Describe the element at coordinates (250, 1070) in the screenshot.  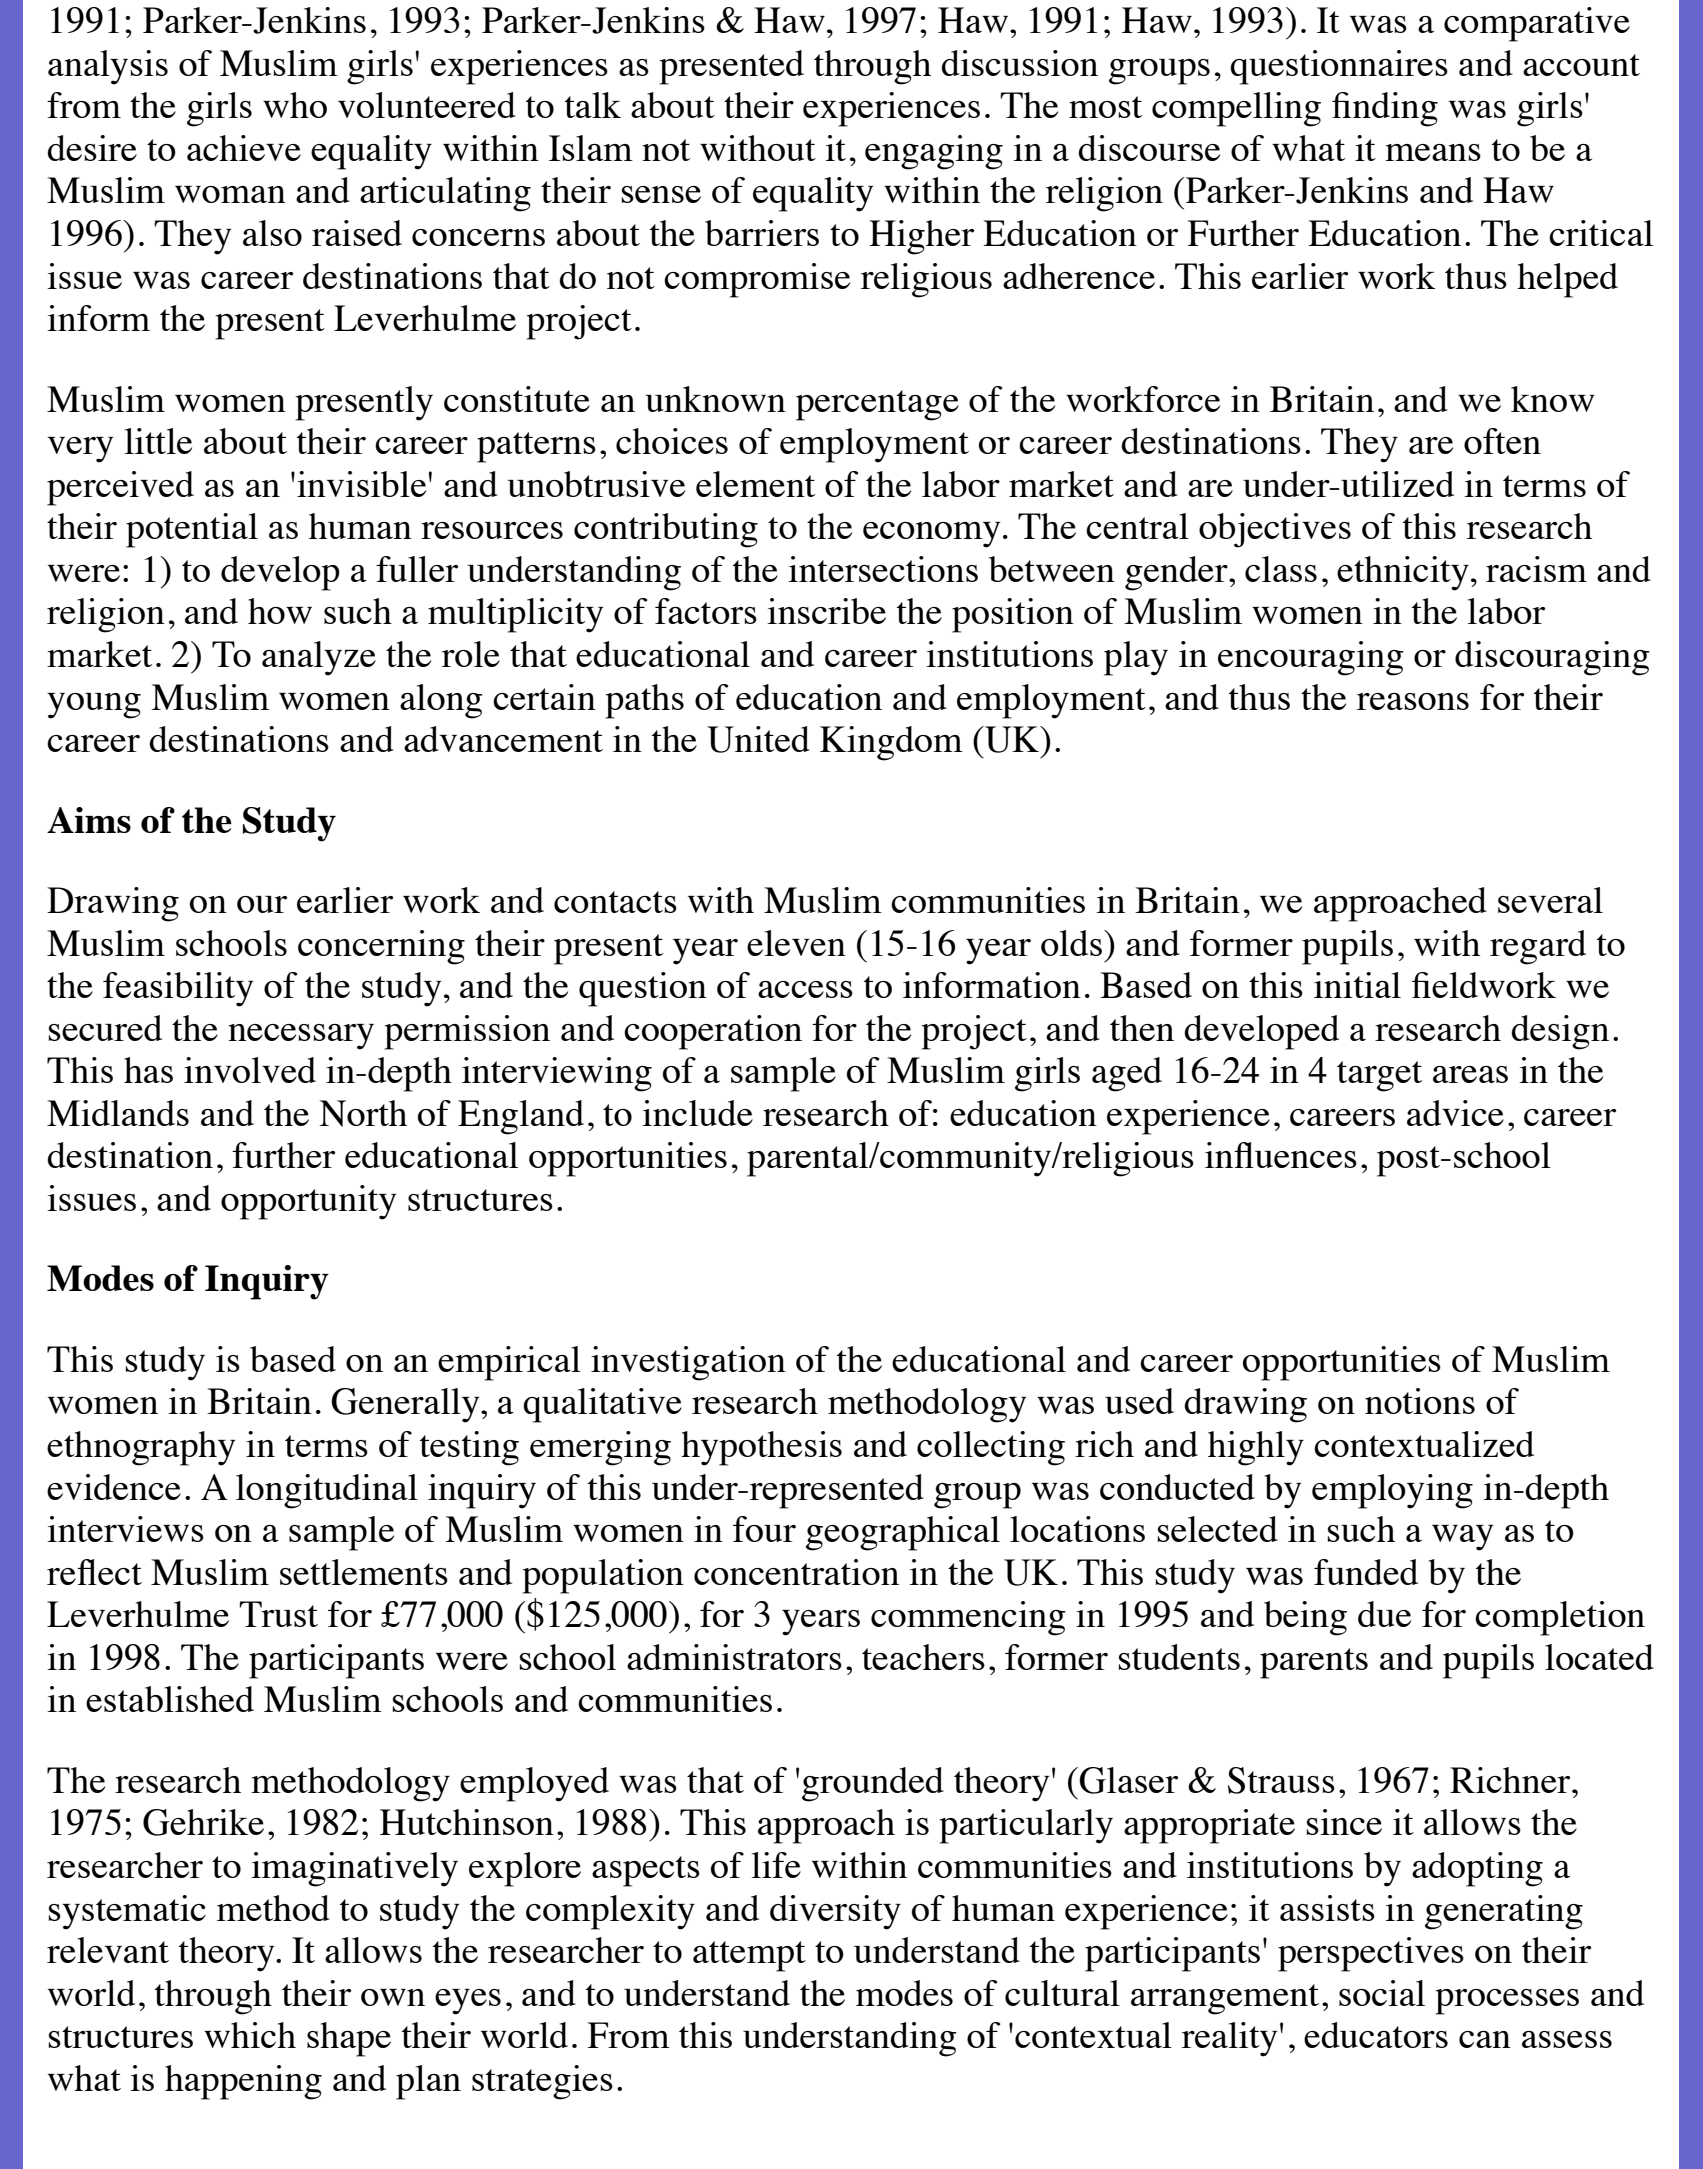
I see `involved` at that location.
